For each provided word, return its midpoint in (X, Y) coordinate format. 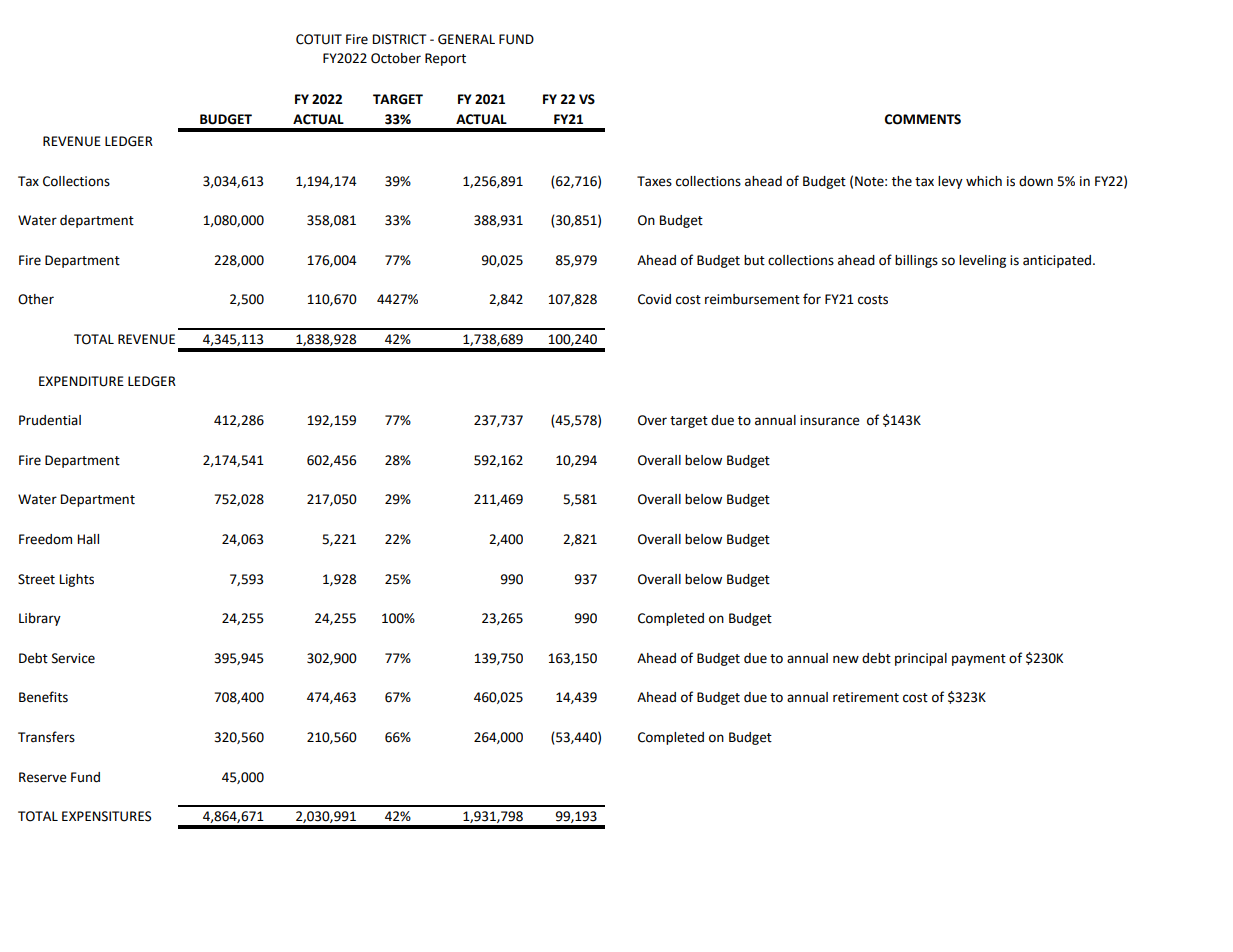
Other (36, 299)
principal (921, 659)
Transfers (46, 737)
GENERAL (466, 39)
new (846, 659)
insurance (830, 420)
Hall (88, 539)
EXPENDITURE (81, 381)
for (812, 299)
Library (40, 619)
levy (950, 182)
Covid (654, 299)
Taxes (654, 181)
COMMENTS (923, 119)
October (396, 58)
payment (979, 660)
